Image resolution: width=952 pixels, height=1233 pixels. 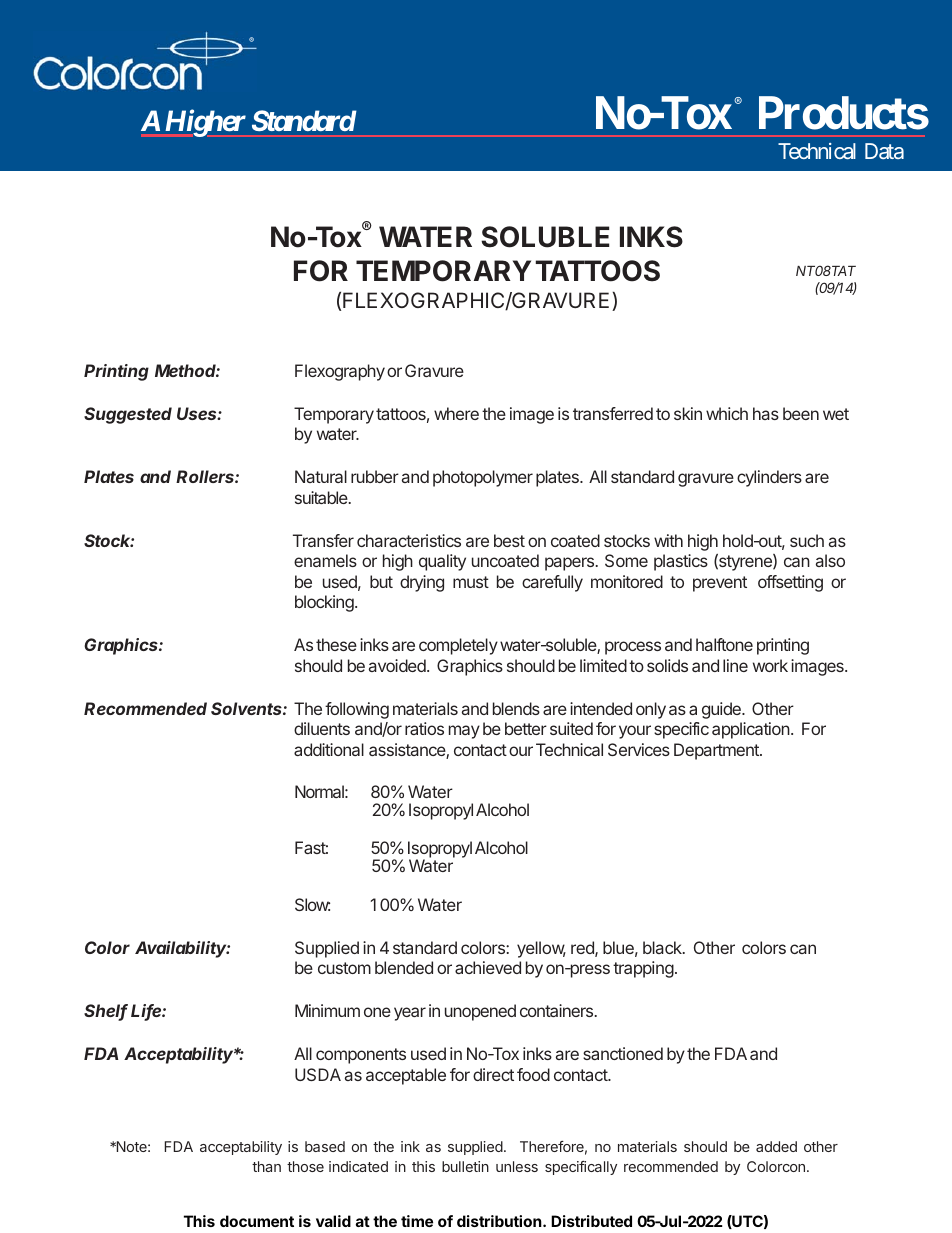 I want to click on Flexography, so click(x=340, y=372).
